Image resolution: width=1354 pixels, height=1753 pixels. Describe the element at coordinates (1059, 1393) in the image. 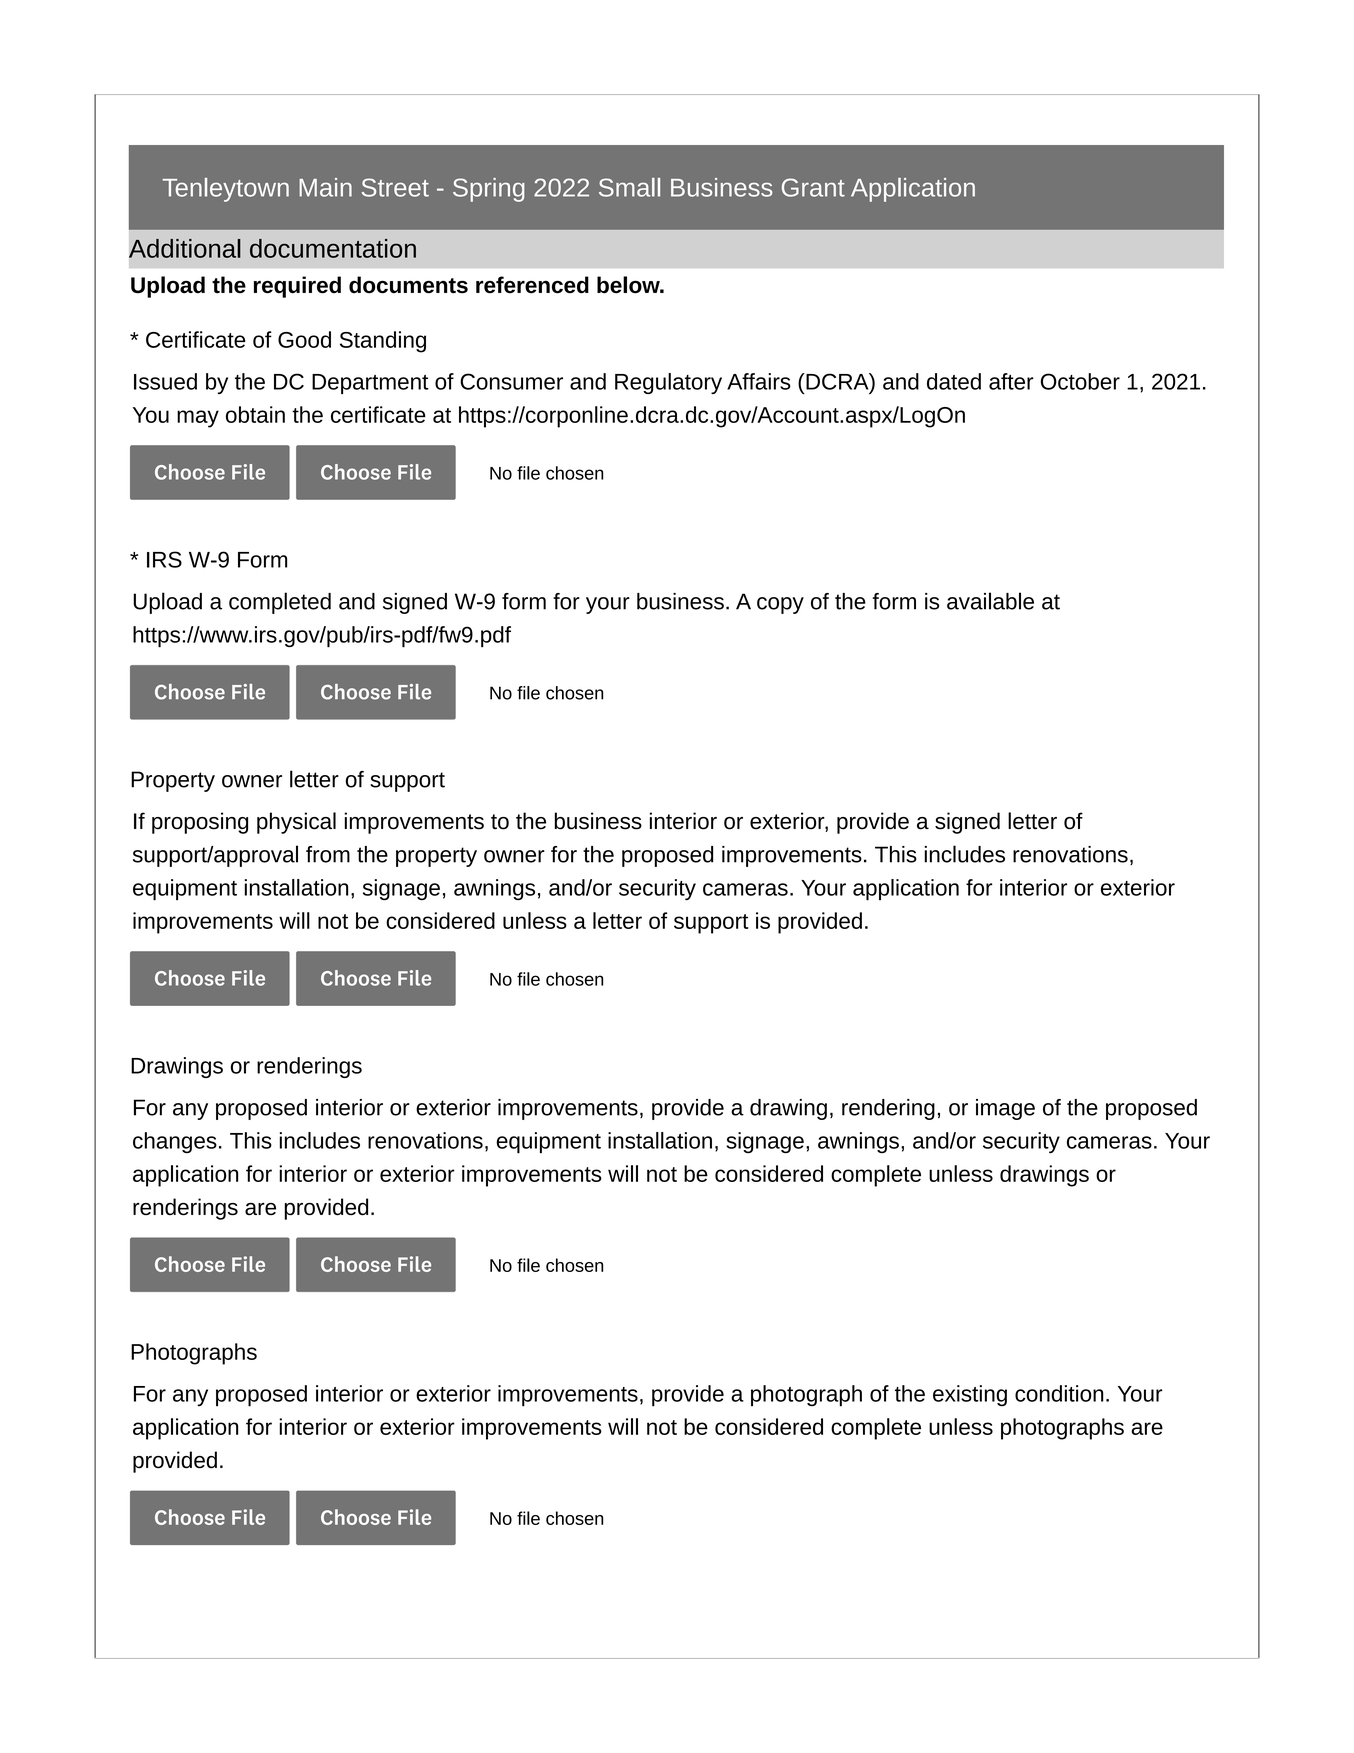

I see `condition` at that location.
